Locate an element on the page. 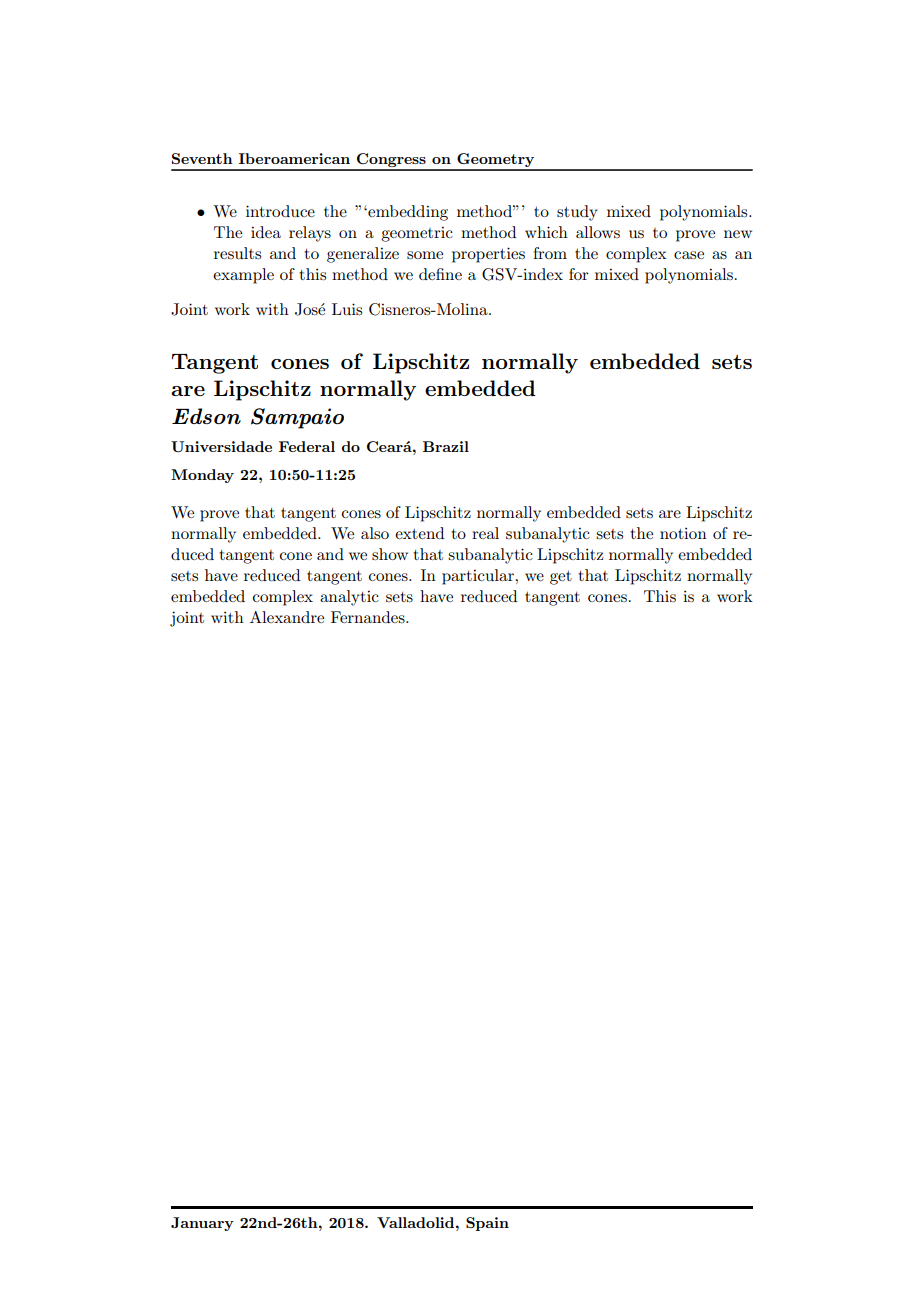 The width and height of the image is (924, 1308). January is located at coordinates (202, 1224).
